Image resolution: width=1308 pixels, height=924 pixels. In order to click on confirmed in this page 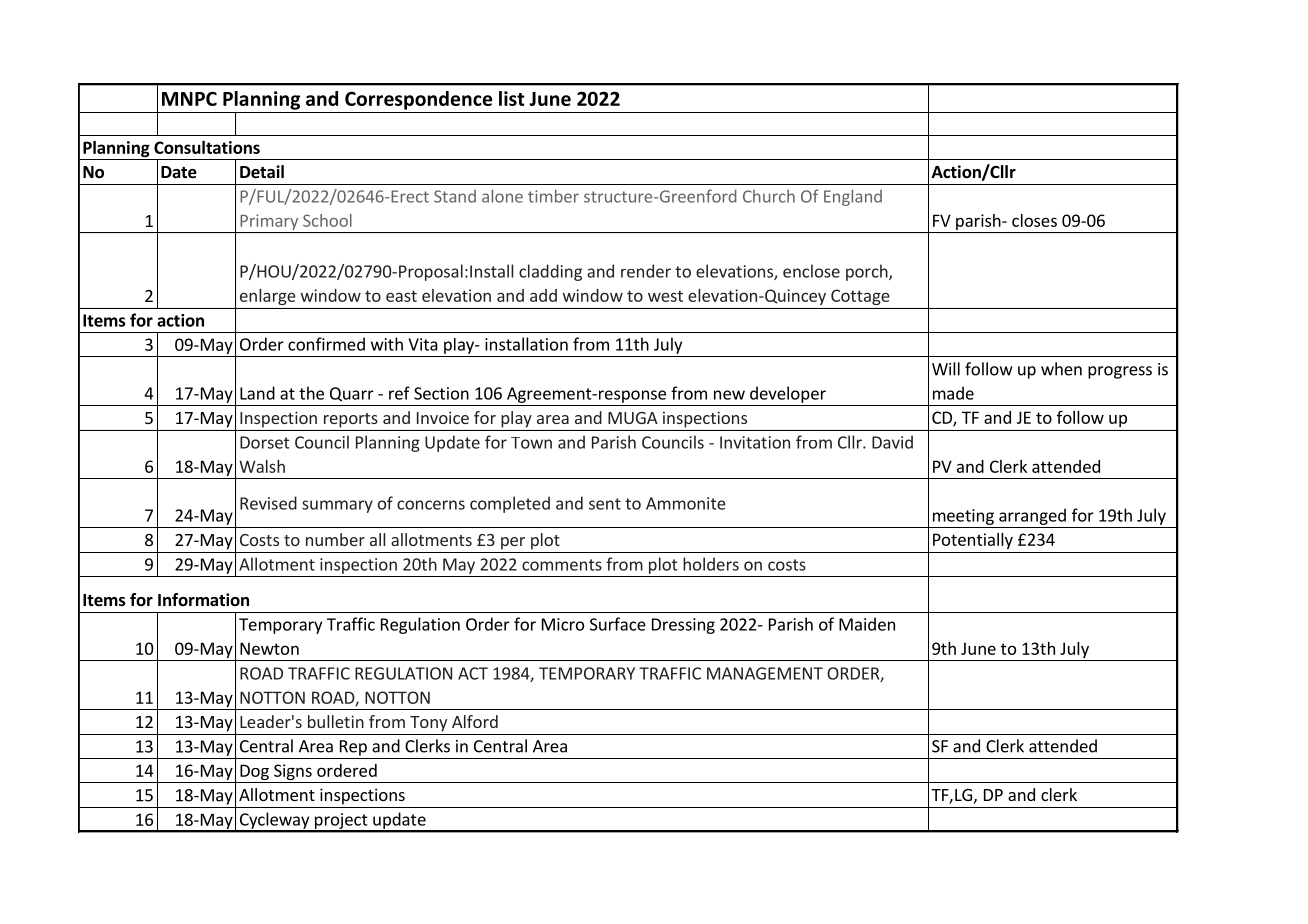, I will do `click(326, 344)`.
